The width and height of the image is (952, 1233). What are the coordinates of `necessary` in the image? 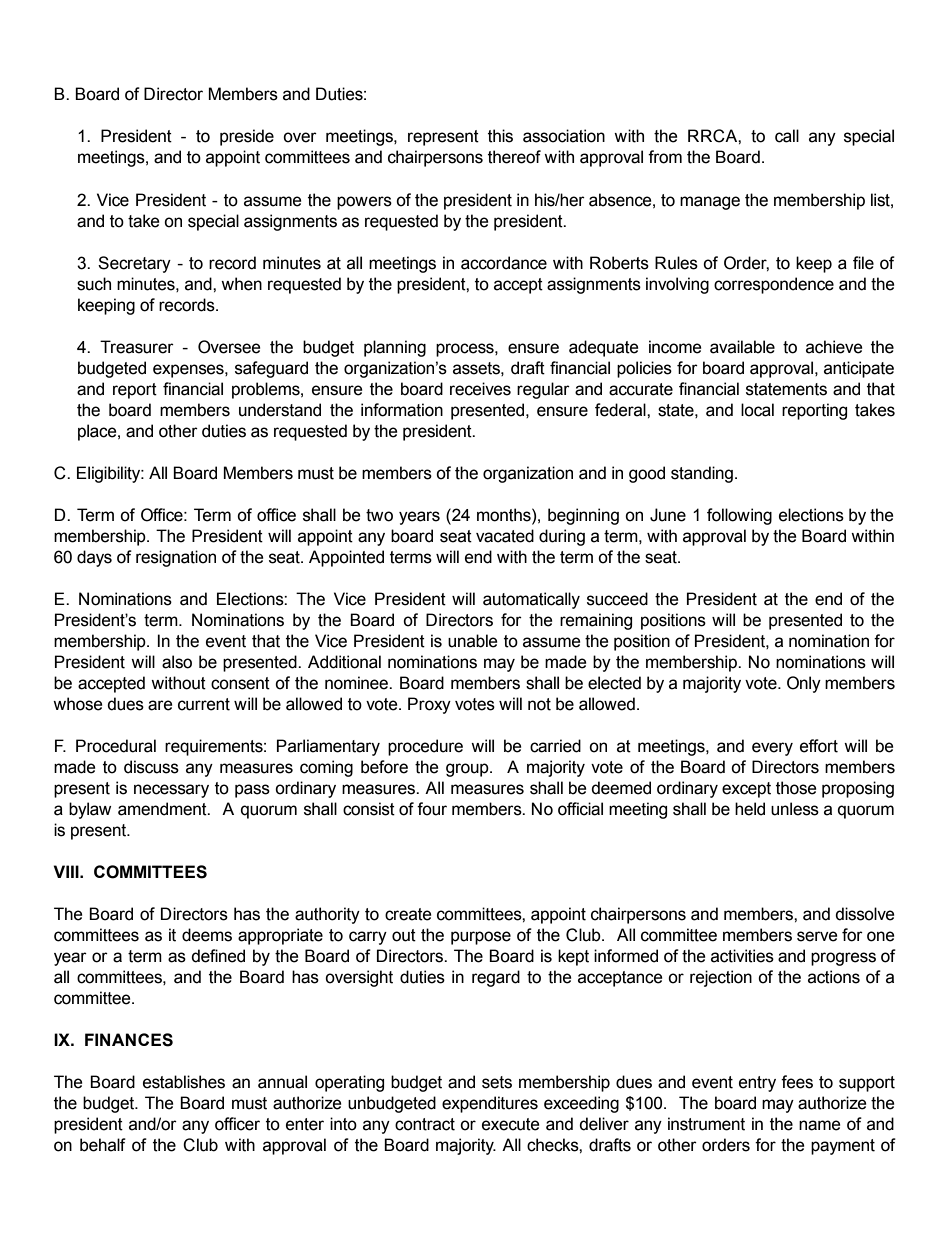 It's located at (171, 791).
